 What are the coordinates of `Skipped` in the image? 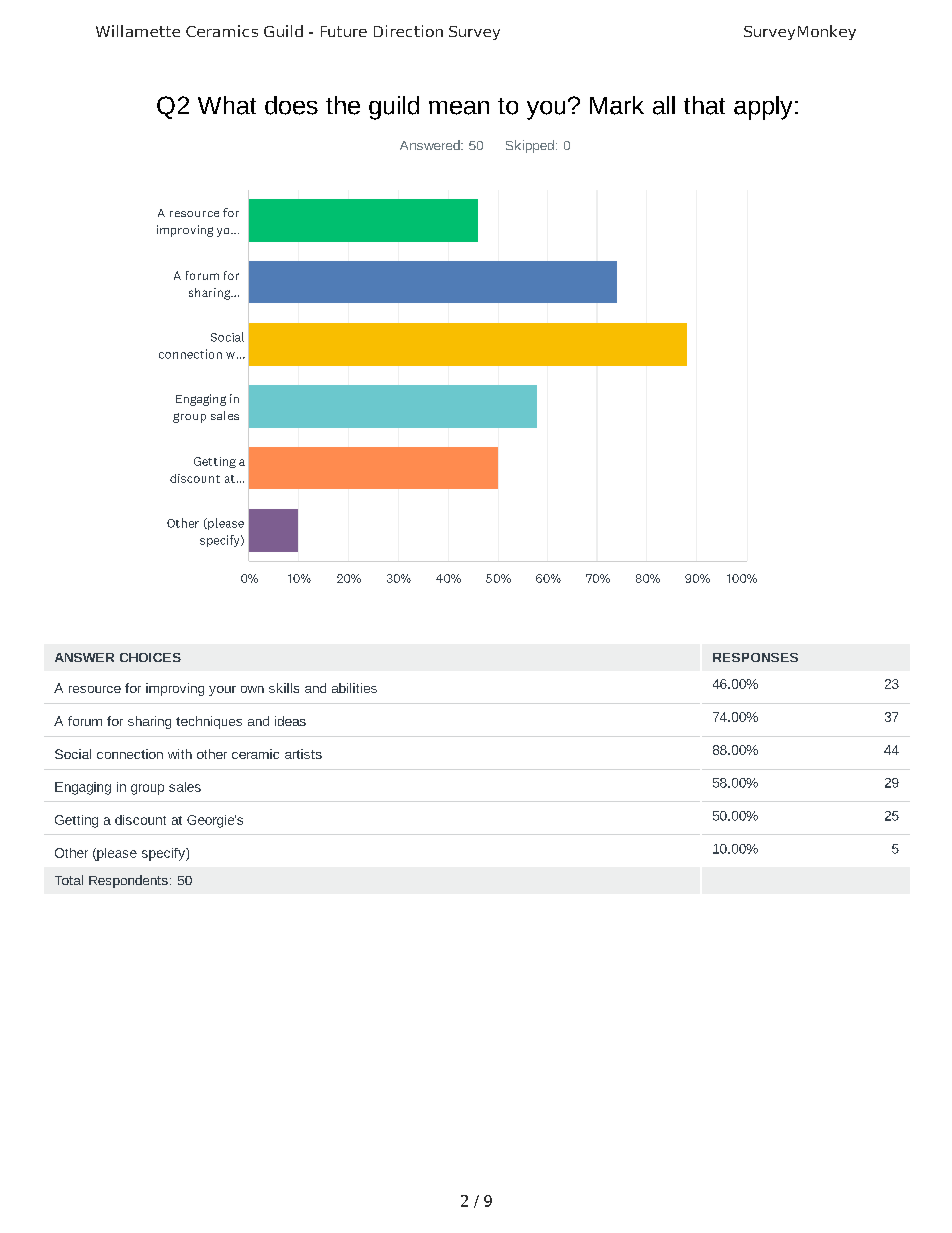 It's located at (530, 146).
